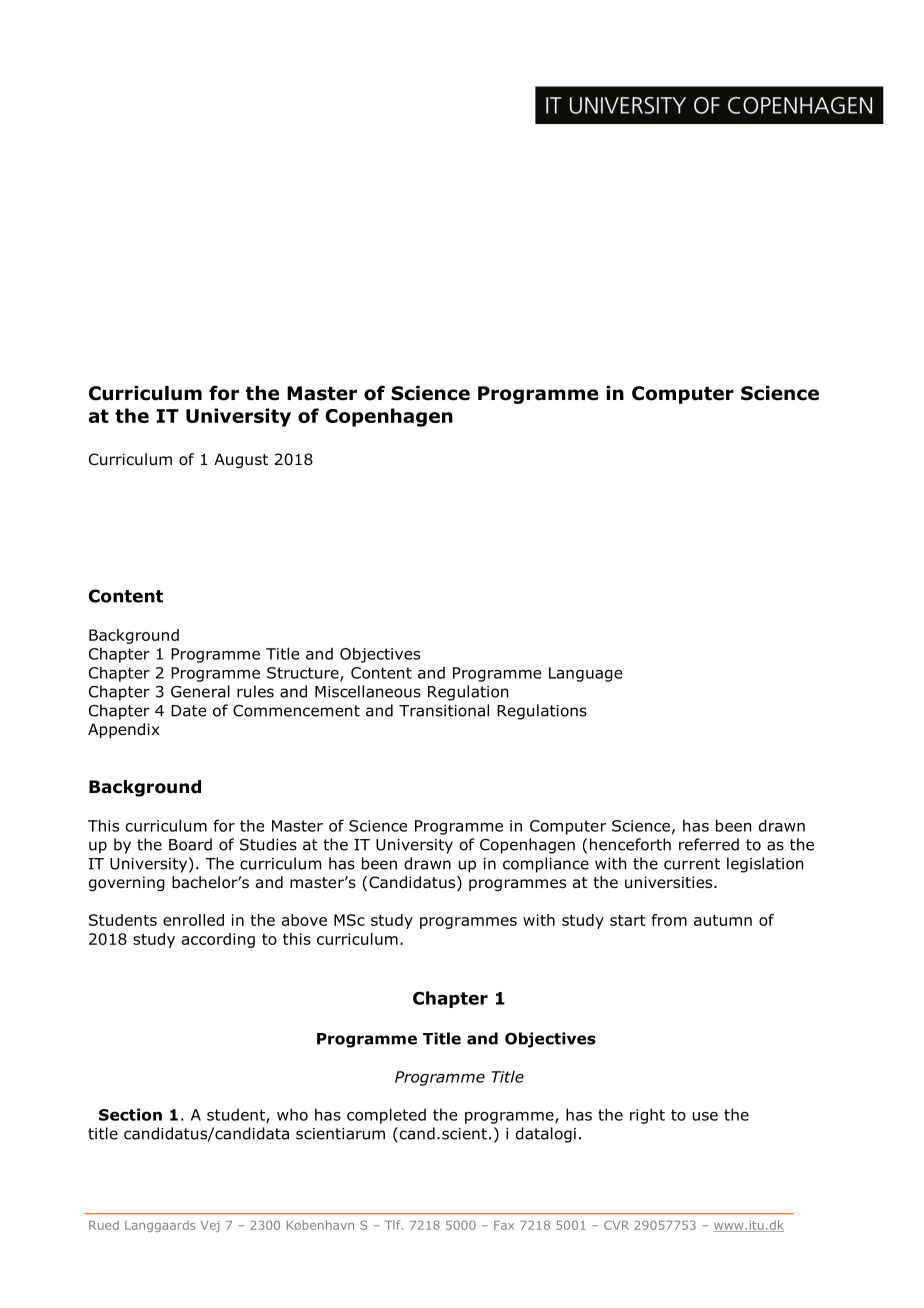 The height and width of the screenshot is (1308, 924). What do you see at coordinates (130, 1114) in the screenshot?
I see `Section` at bounding box center [130, 1114].
